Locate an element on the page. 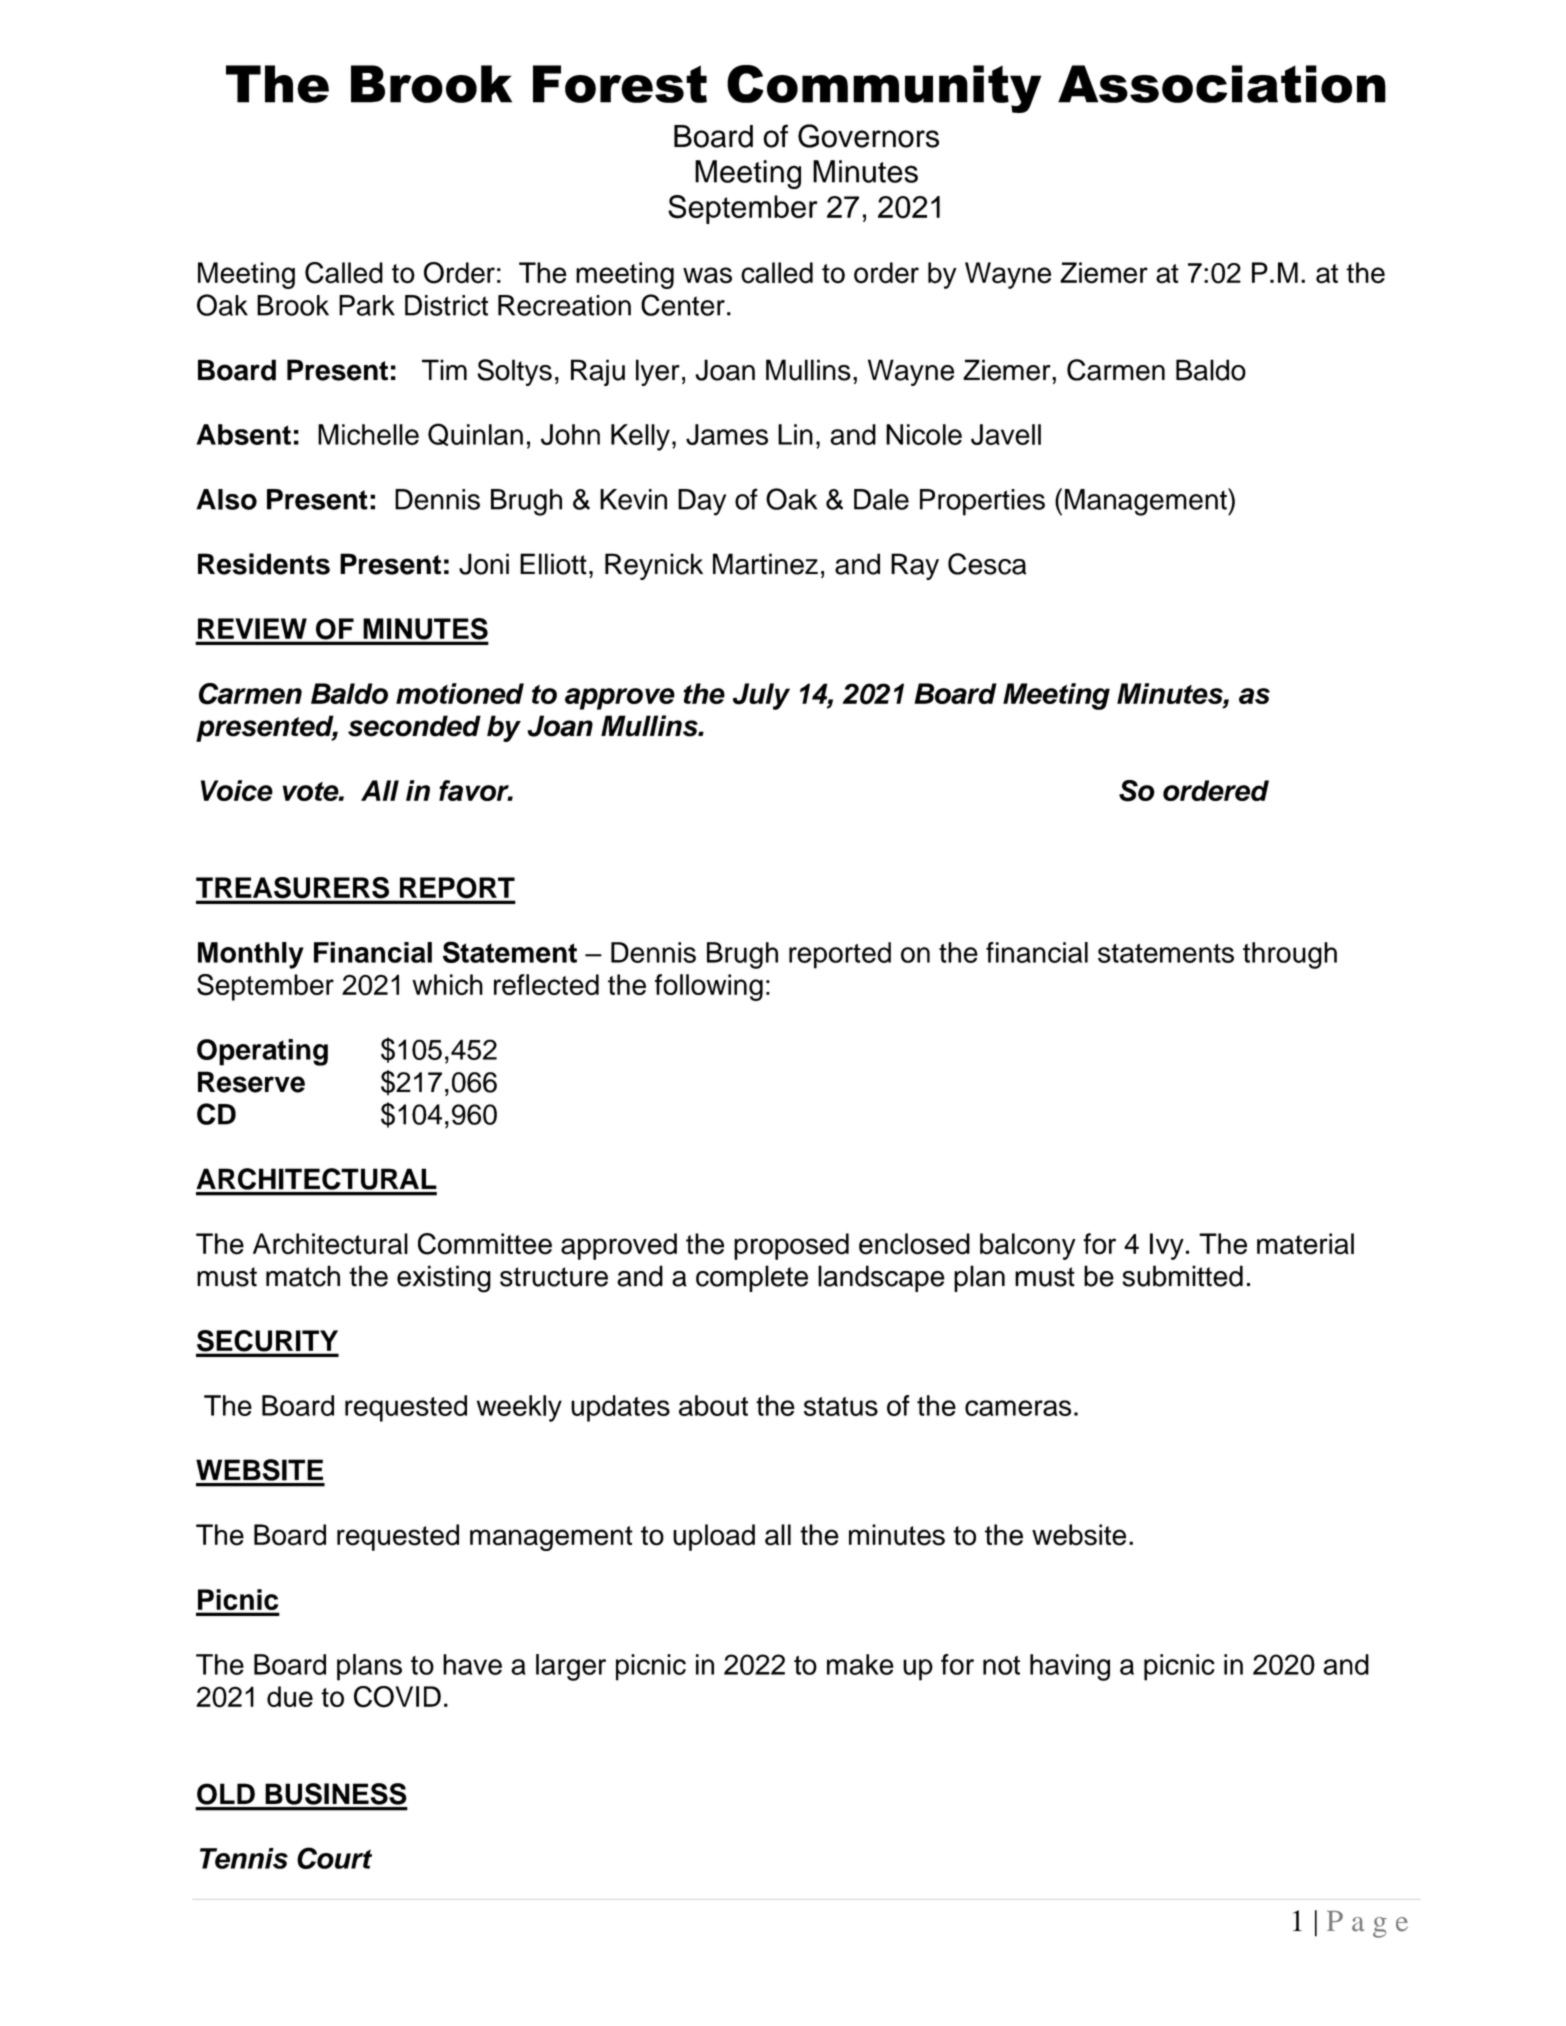  seconded is located at coordinates (414, 726).
